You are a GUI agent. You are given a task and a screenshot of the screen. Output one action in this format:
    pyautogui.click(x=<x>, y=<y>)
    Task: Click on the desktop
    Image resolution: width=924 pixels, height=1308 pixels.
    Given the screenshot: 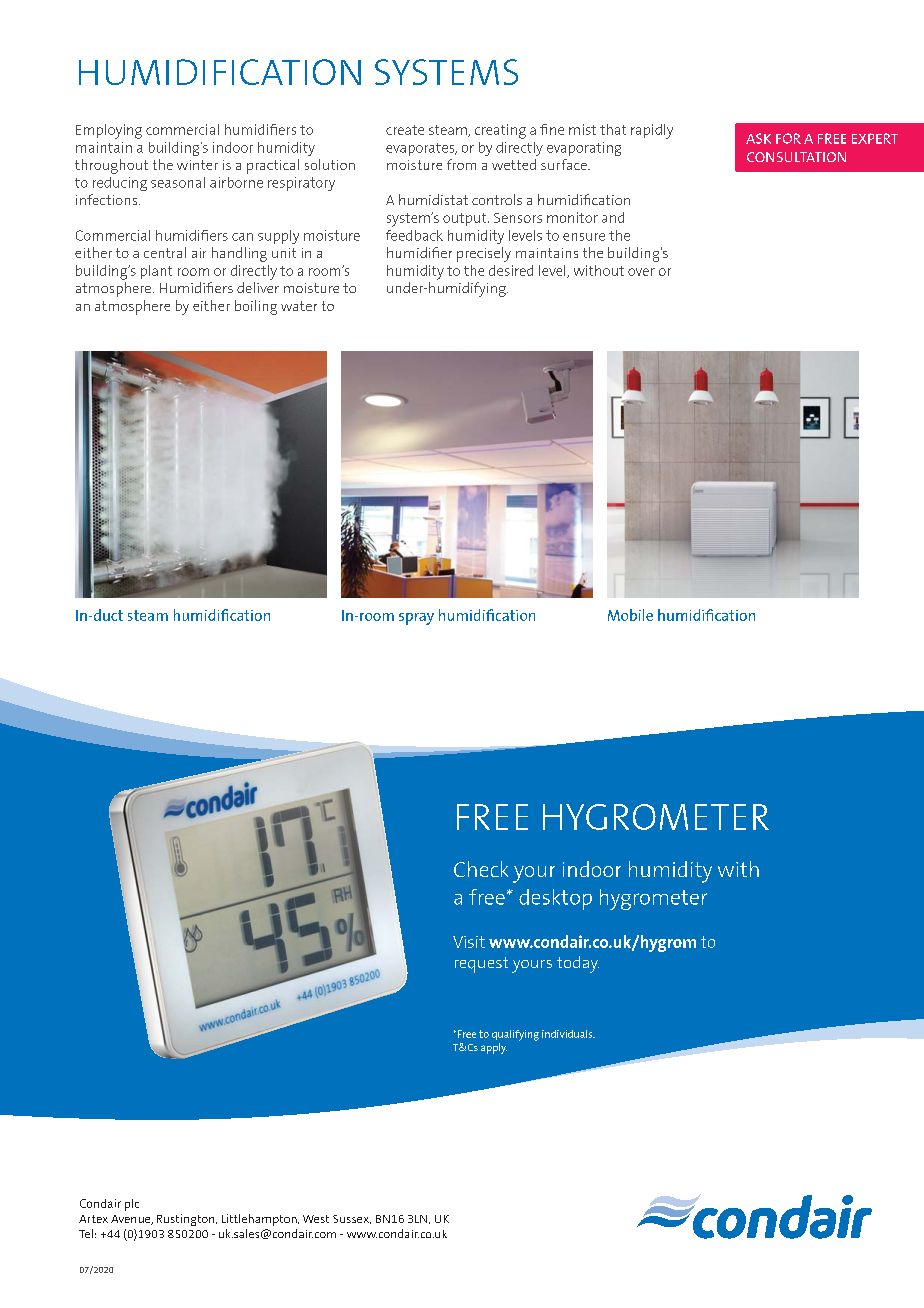 What is the action you would take?
    pyautogui.click(x=555, y=899)
